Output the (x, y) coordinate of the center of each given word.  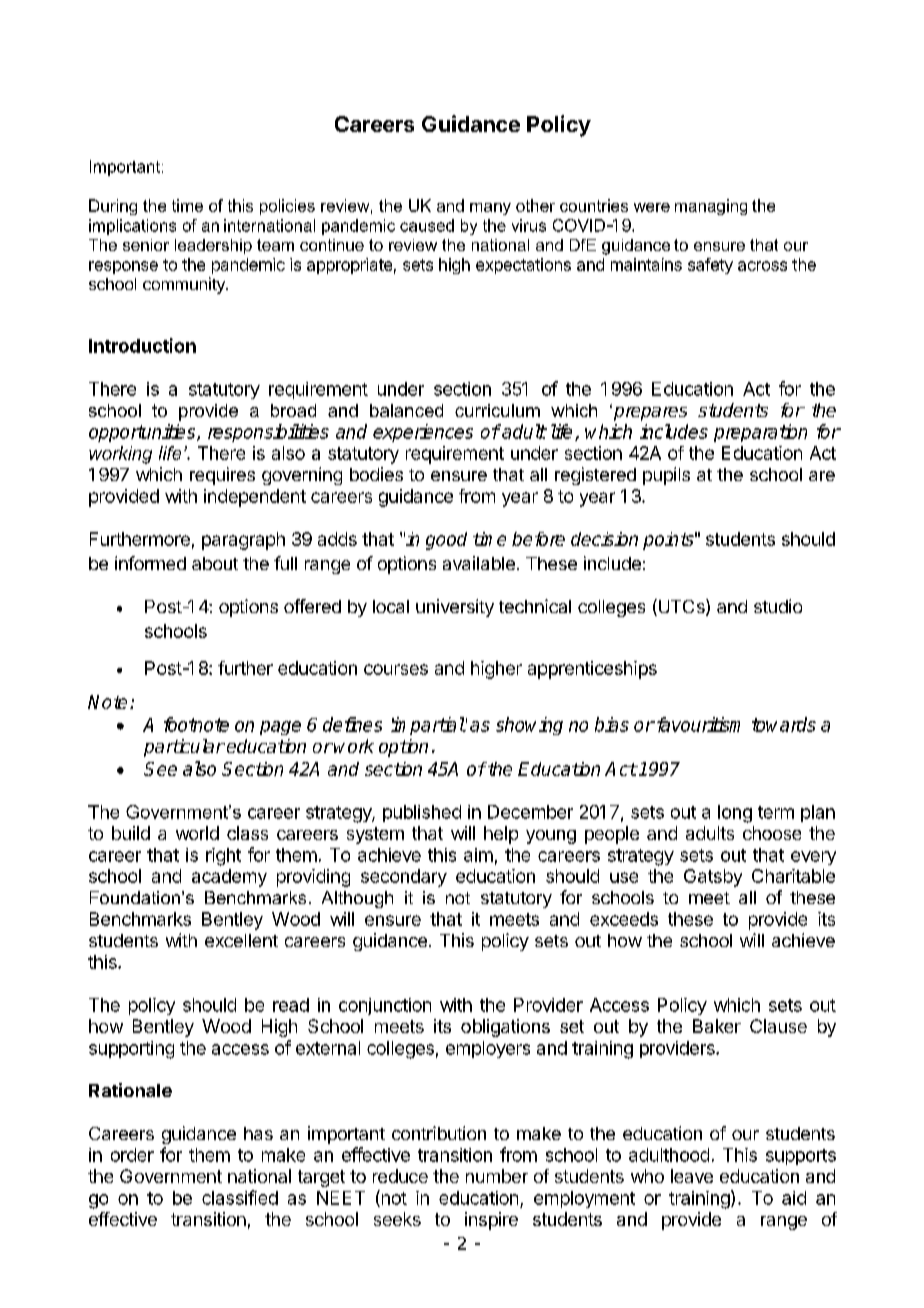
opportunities (143, 433)
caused (427, 225)
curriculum (497, 410)
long (735, 814)
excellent (241, 940)
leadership (213, 246)
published (422, 813)
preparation (760, 433)
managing (711, 207)
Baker (717, 1026)
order (132, 1155)
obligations (505, 1028)
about (215, 563)
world (197, 833)
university (455, 608)
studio (778, 606)
